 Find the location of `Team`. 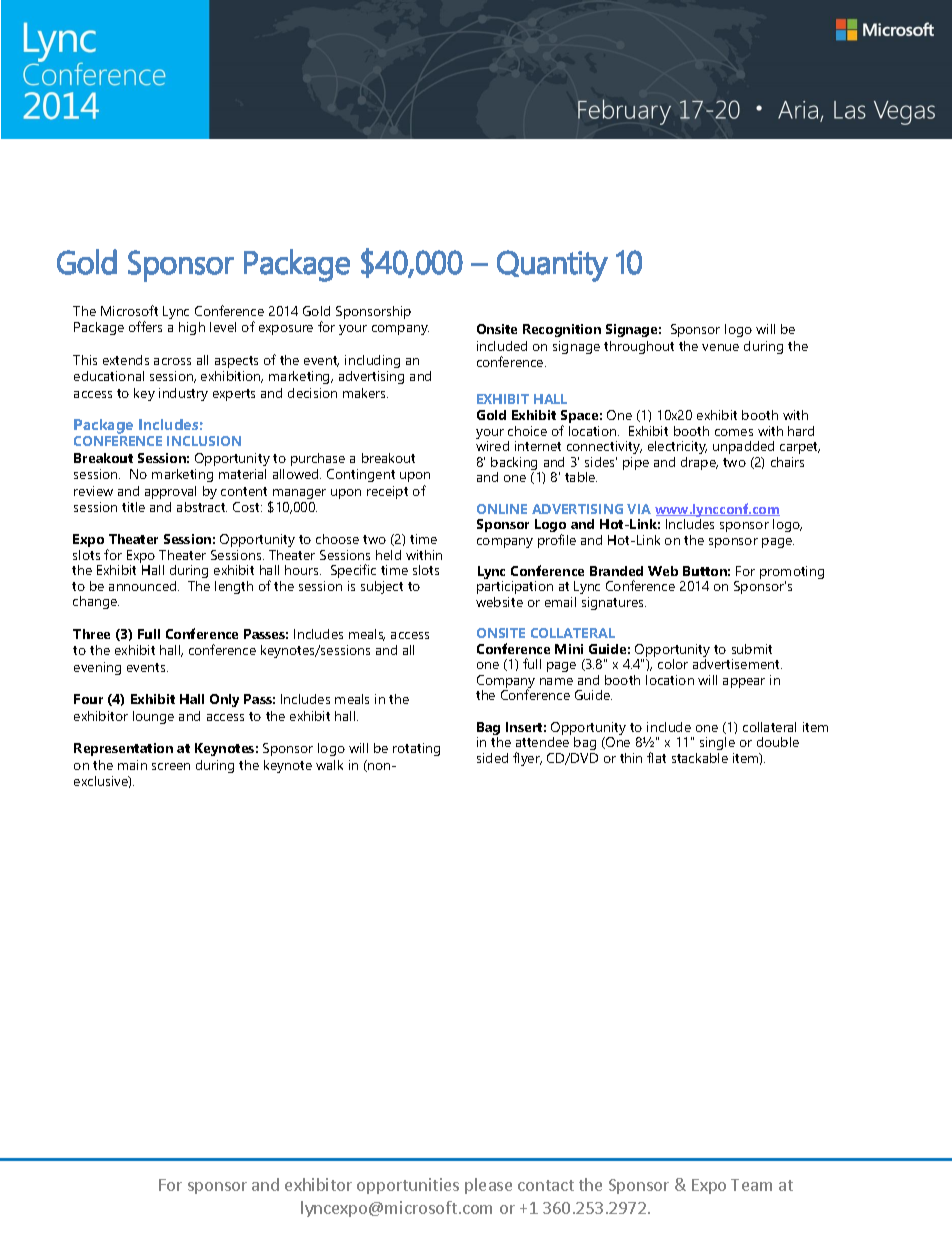

Team is located at coordinates (751, 1185).
